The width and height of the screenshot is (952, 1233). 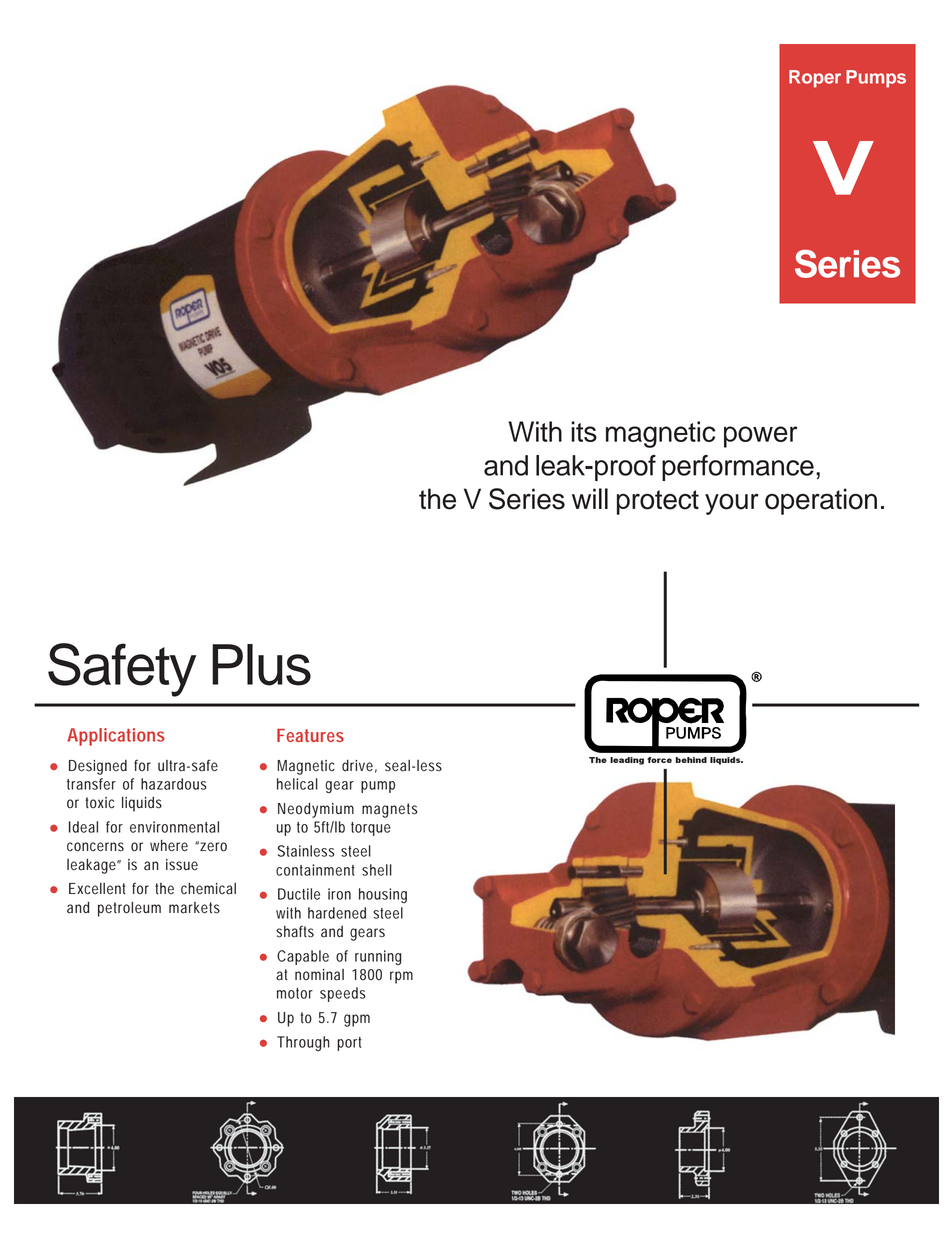 What do you see at coordinates (691, 760) in the screenshot?
I see `behind` at bounding box center [691, 760].
